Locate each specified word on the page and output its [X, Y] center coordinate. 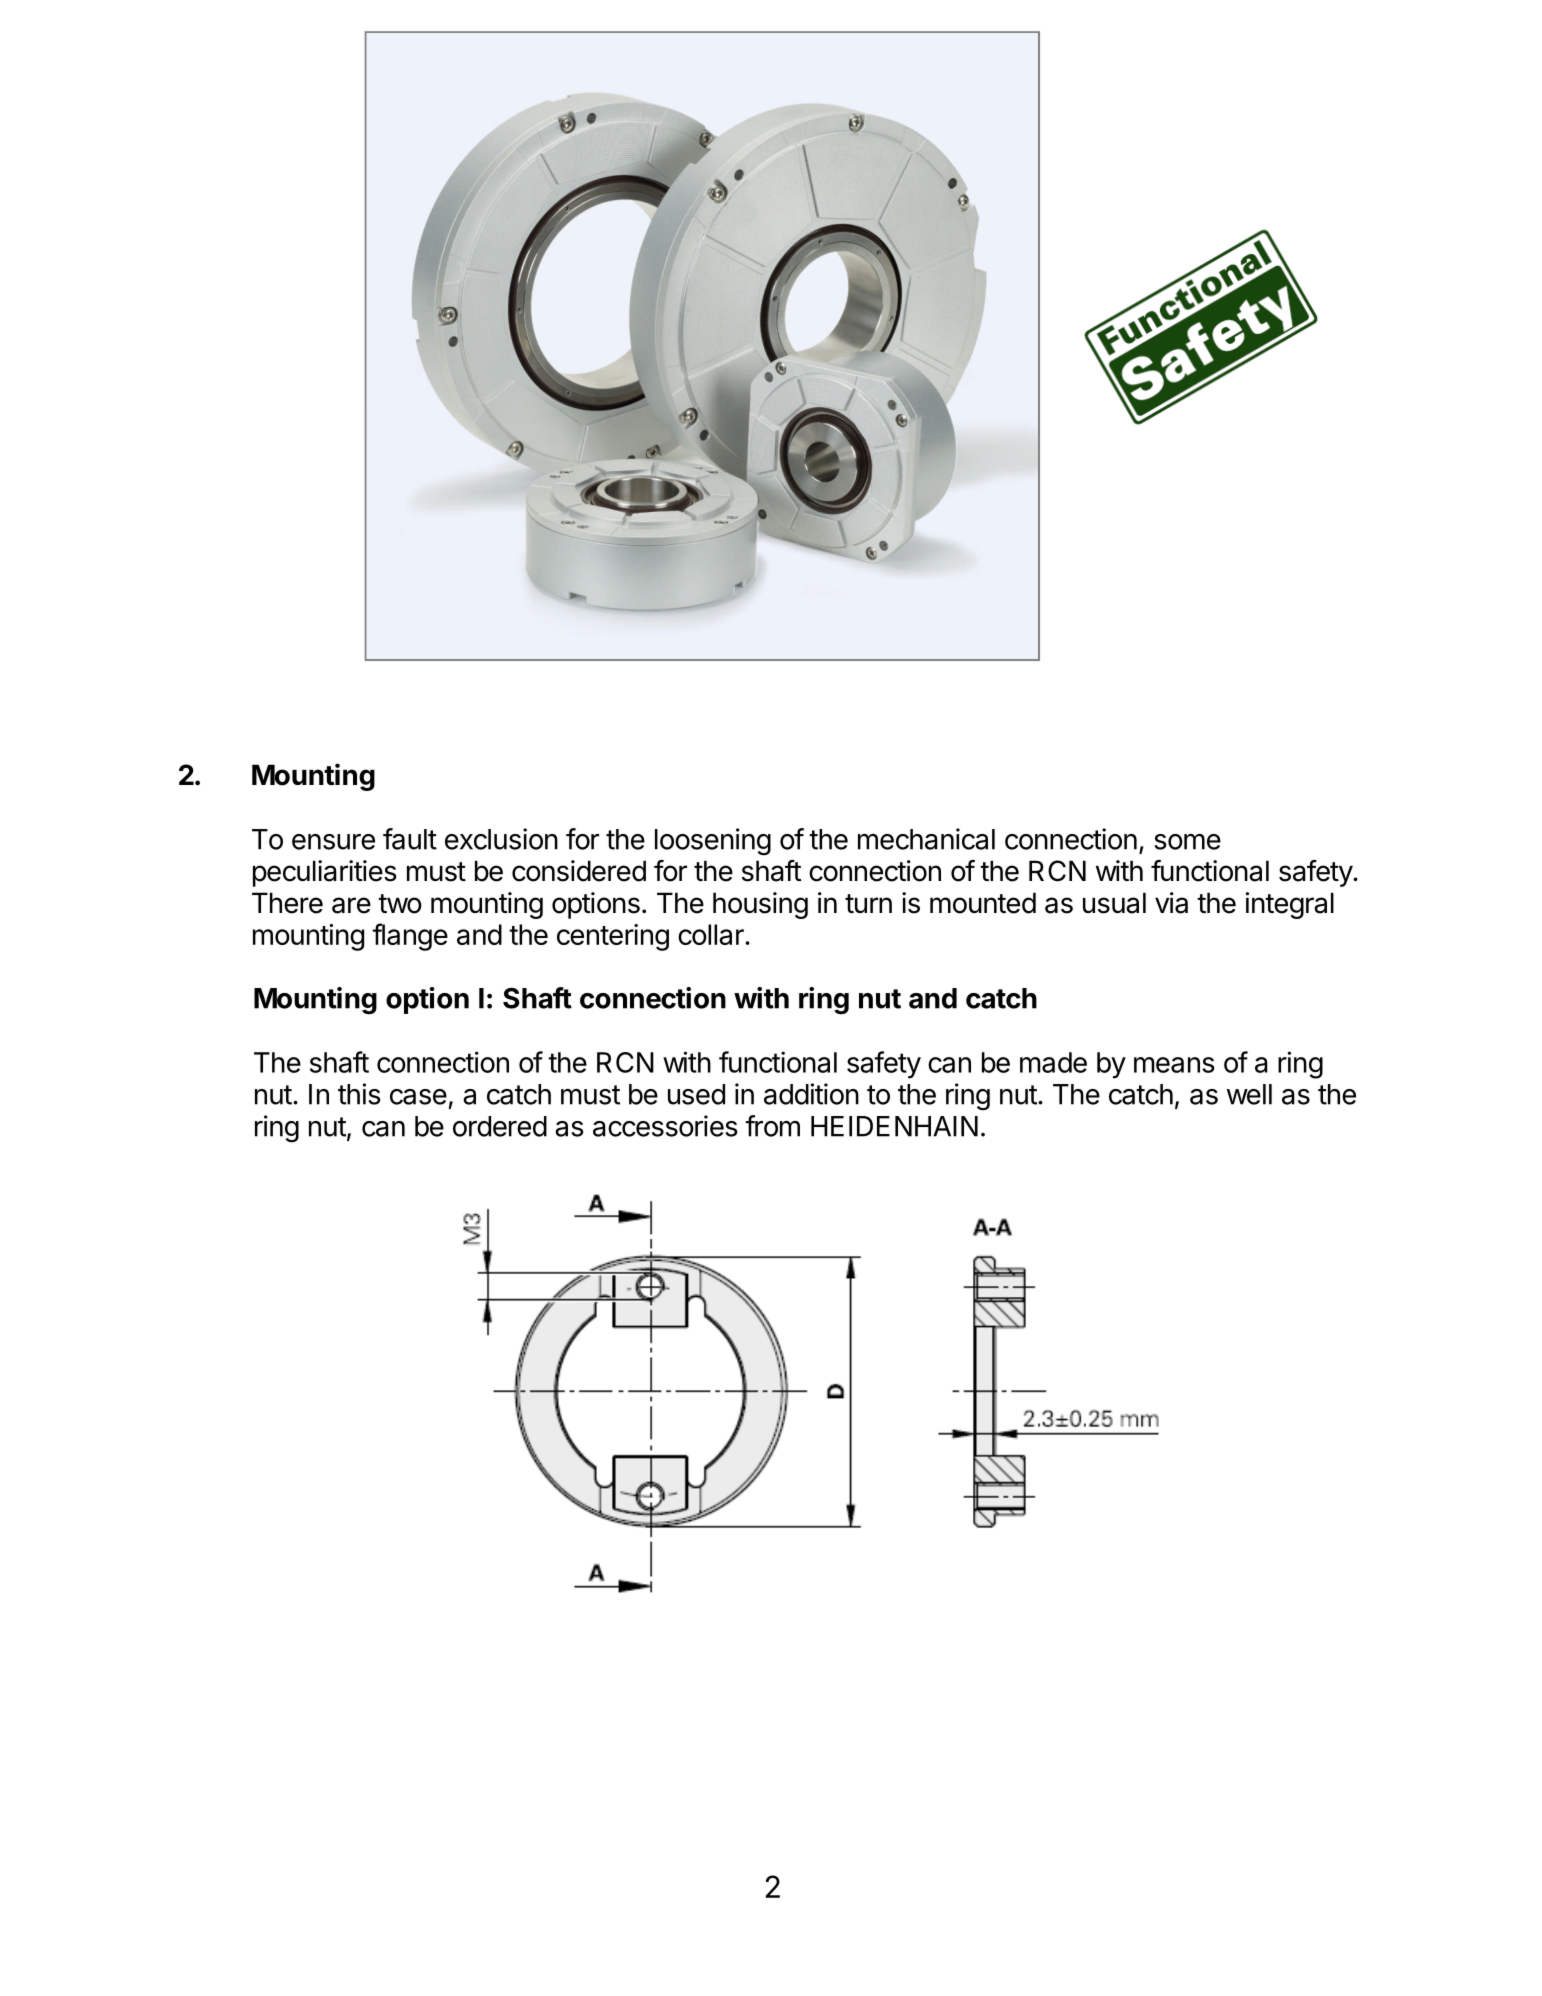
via [1171, 903]
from [772, 1126]
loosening [713, 842]
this [359, 1094]
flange [410, 937]
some [1187, 842]
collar [712, 934]
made [1053, 1062]
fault [410, 839]
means [1174, 1065]
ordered [500, 1126]
